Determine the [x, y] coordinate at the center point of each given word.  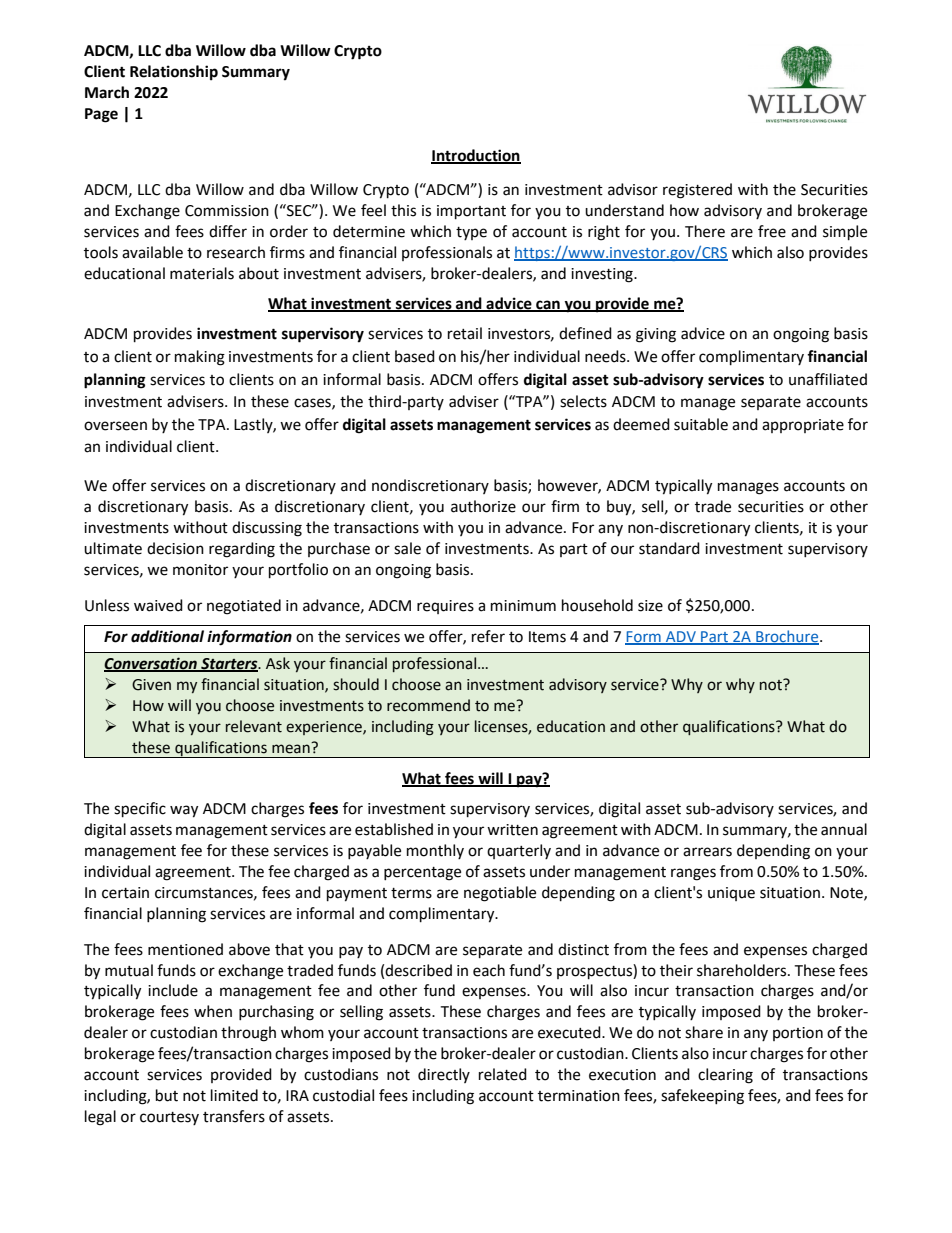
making [200, 358]
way [184, 811]
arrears [707, 852]
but [167, 1095]
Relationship [174, 73]
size [650, 606]
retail [465, 333]
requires [445, 607]
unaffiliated [828, 379]
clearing [725, 1076]
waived [158, 605]
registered [697, 191]
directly [444, 1075]
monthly [435, 851]
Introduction [476, 156]
